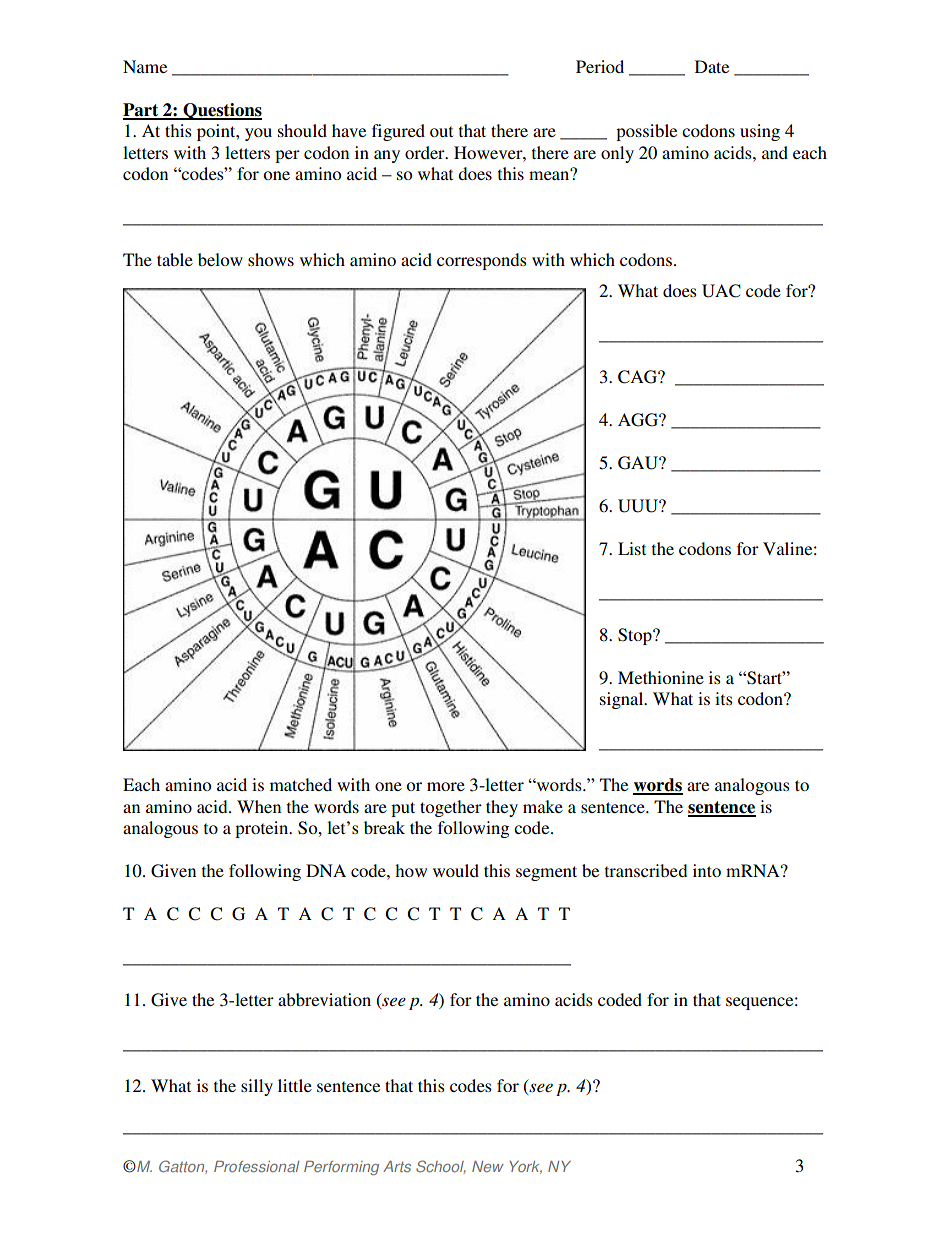 This screenshot has width=952, height=1233. I want to click on into, so click(707, 870).
